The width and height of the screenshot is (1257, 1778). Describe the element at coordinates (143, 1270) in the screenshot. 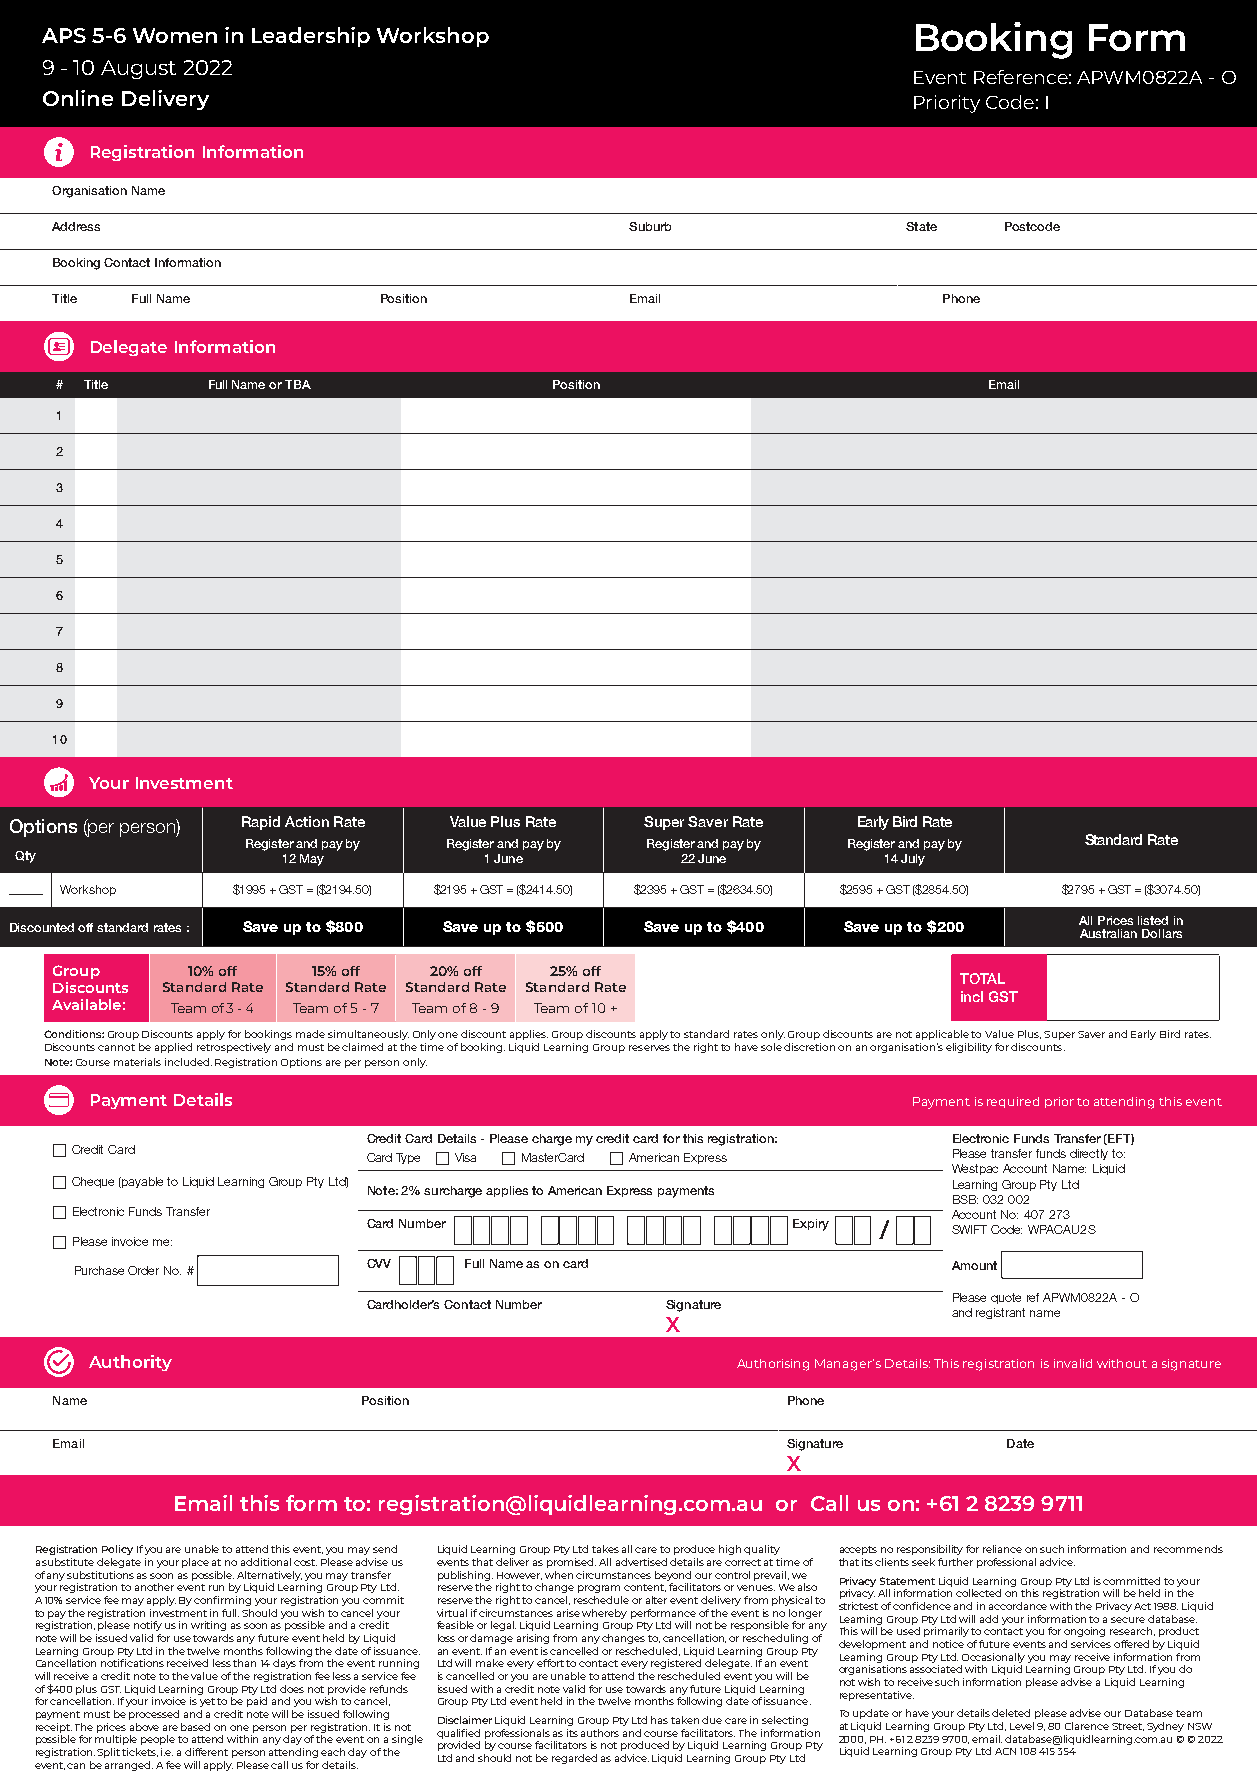

I see `Order` at that location.
